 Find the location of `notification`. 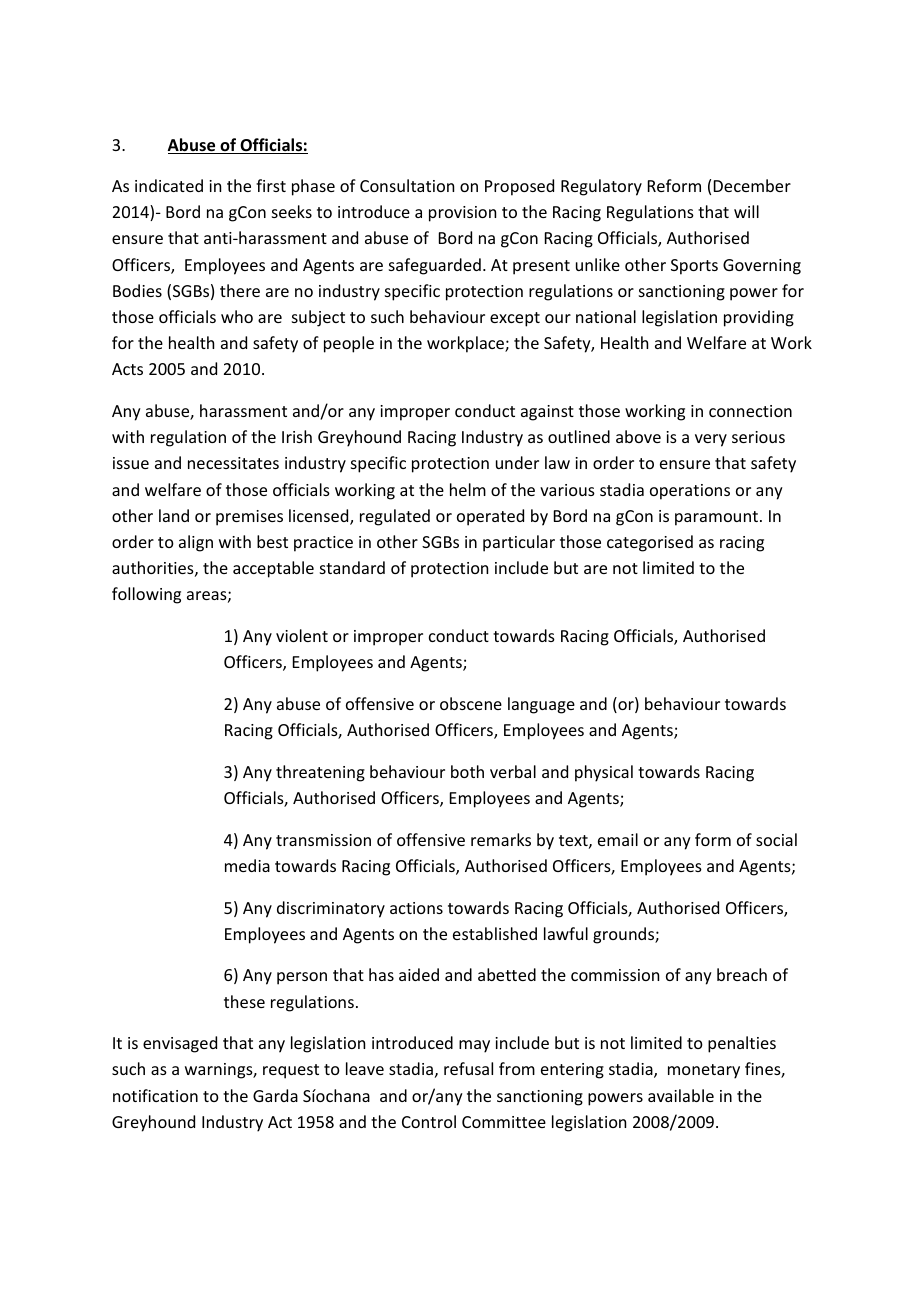

notification is located at coordinates (155, 1095).
